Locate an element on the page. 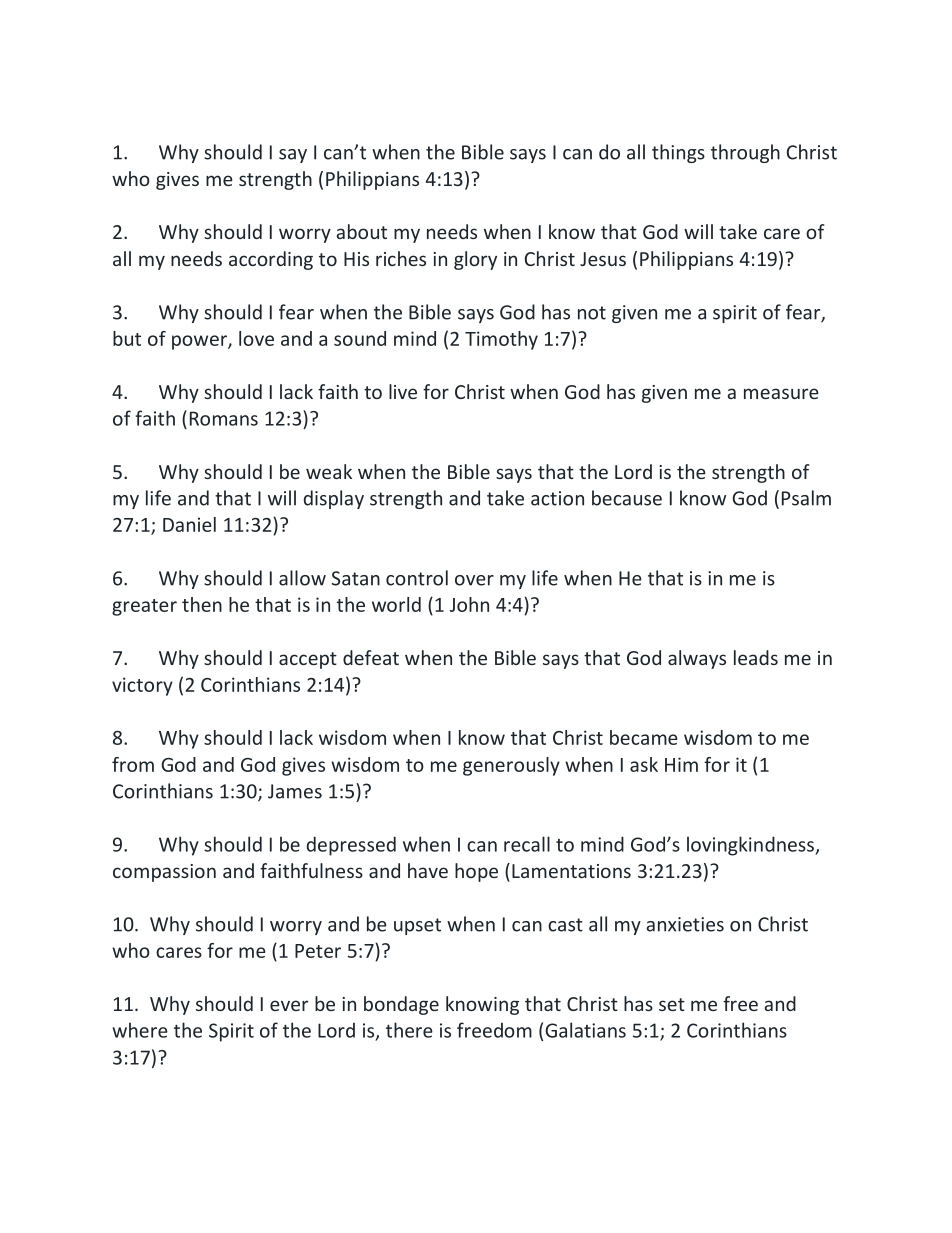 The image size is (952, 1233). action is located at coordinates (557, 498).
